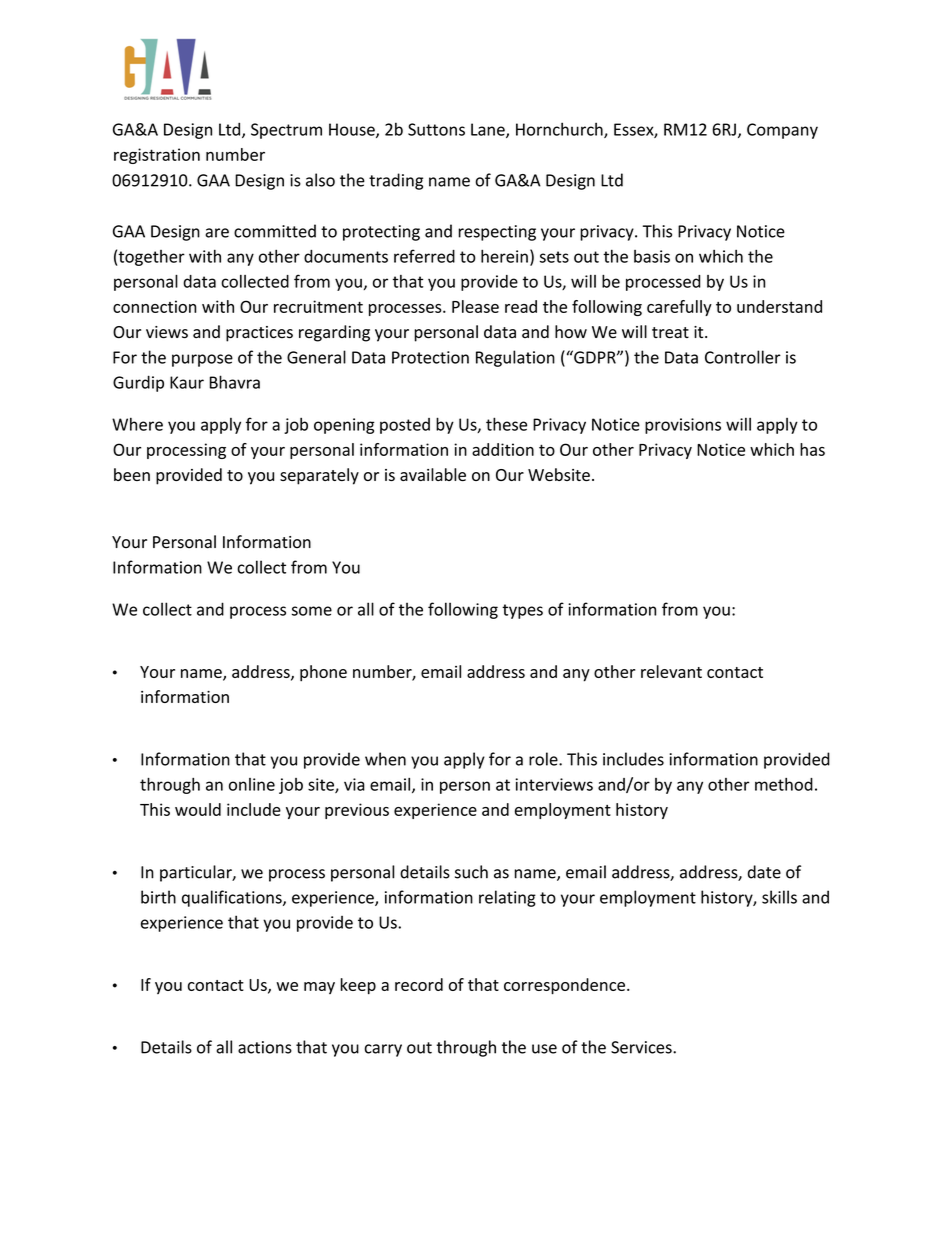 The image size is (952, 1233). What do you see at coordinates (419, 984) in the image?
I see `record` at bounding box center [419, 984].
